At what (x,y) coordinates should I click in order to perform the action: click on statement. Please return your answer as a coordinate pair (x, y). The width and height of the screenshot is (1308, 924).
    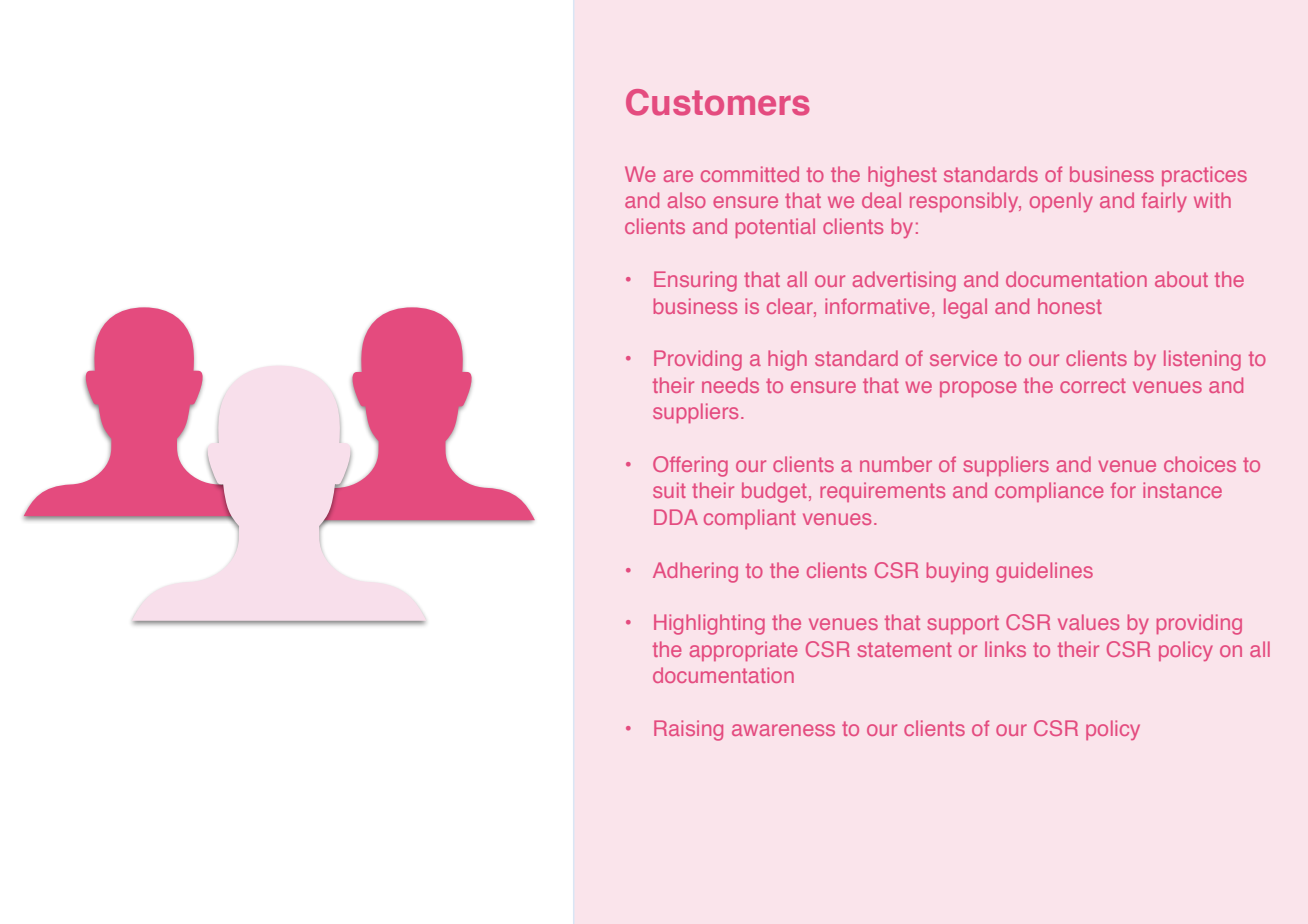
    Looking at the image, I should click on (905, 649).
